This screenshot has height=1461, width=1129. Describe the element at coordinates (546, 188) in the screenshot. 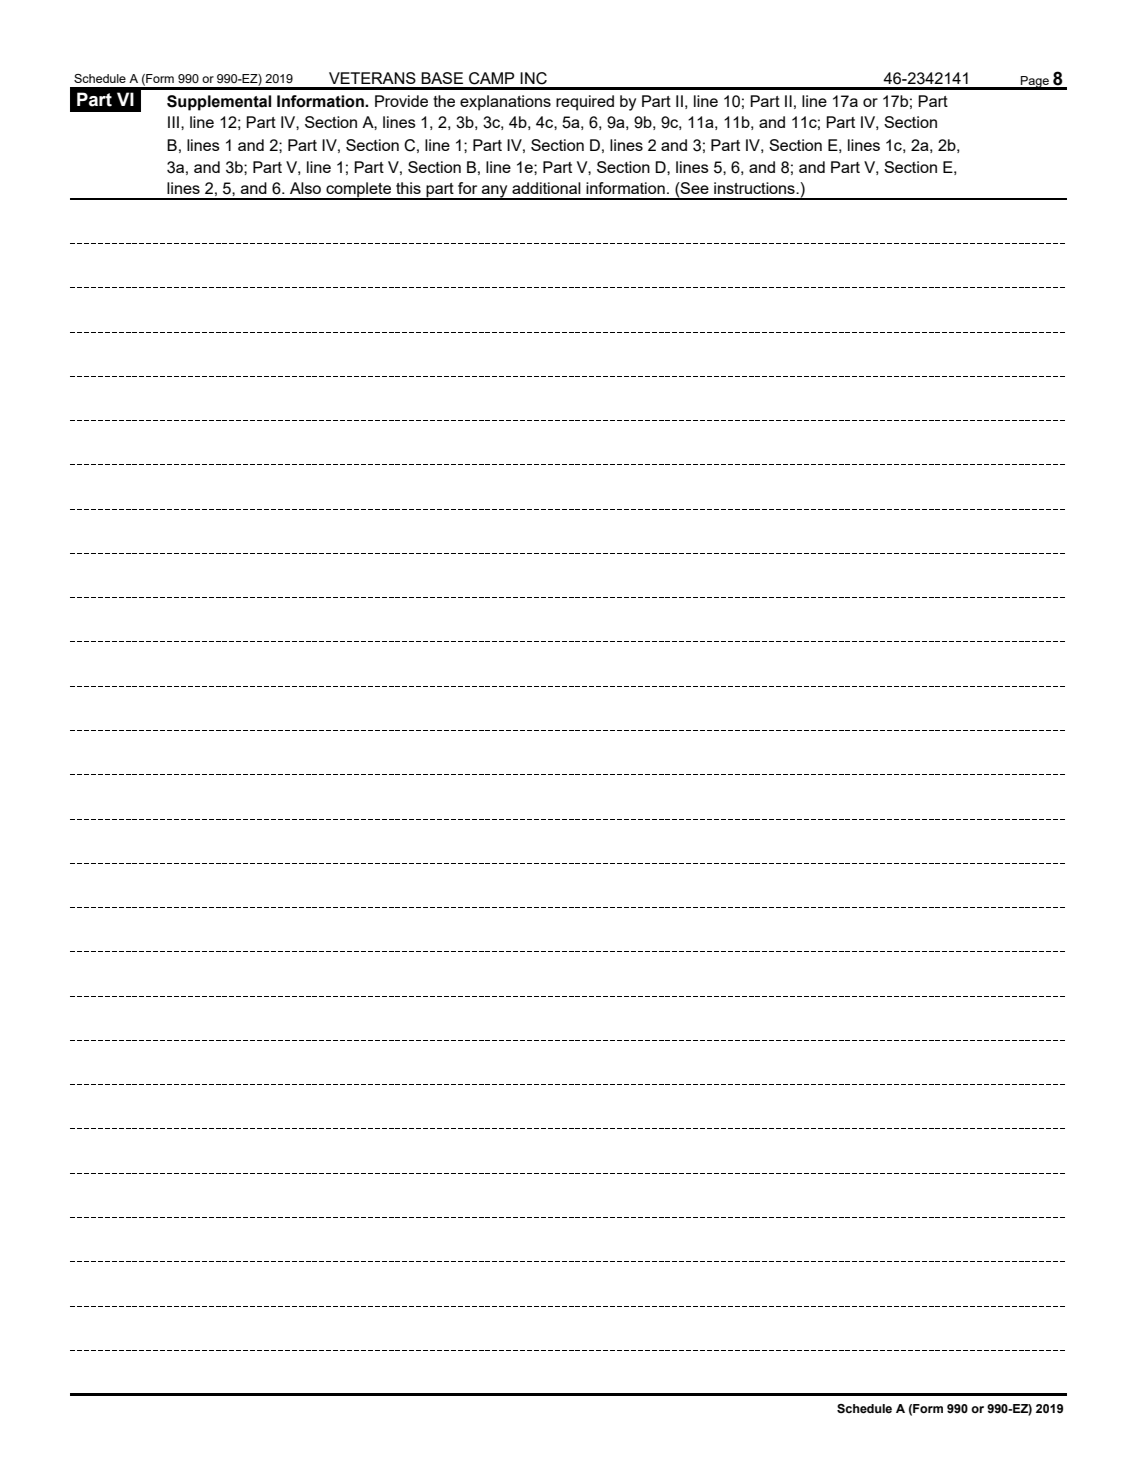

I see `additional` at that location.
